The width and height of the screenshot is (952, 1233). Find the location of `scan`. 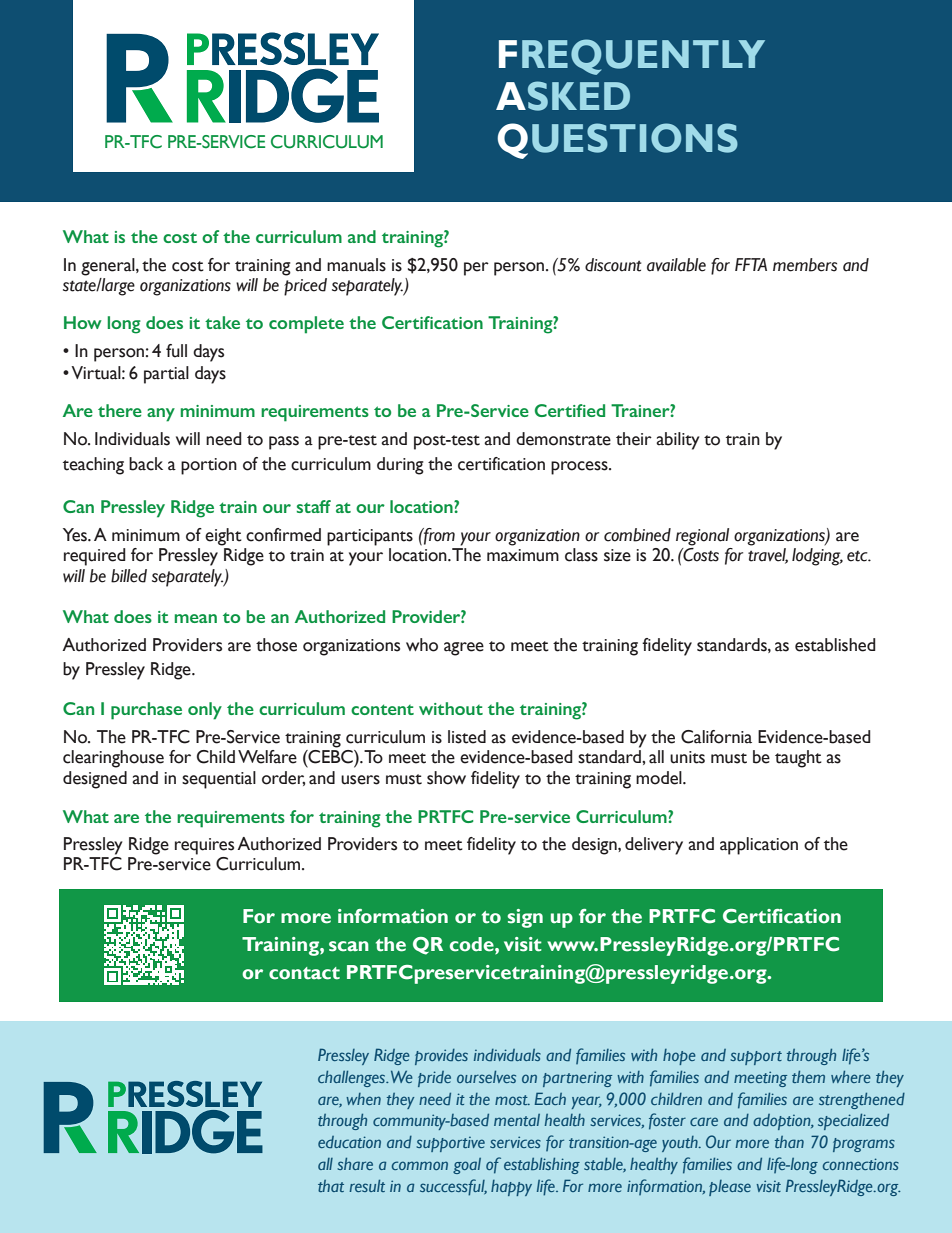

scan is located at coordinates (349, 946).
